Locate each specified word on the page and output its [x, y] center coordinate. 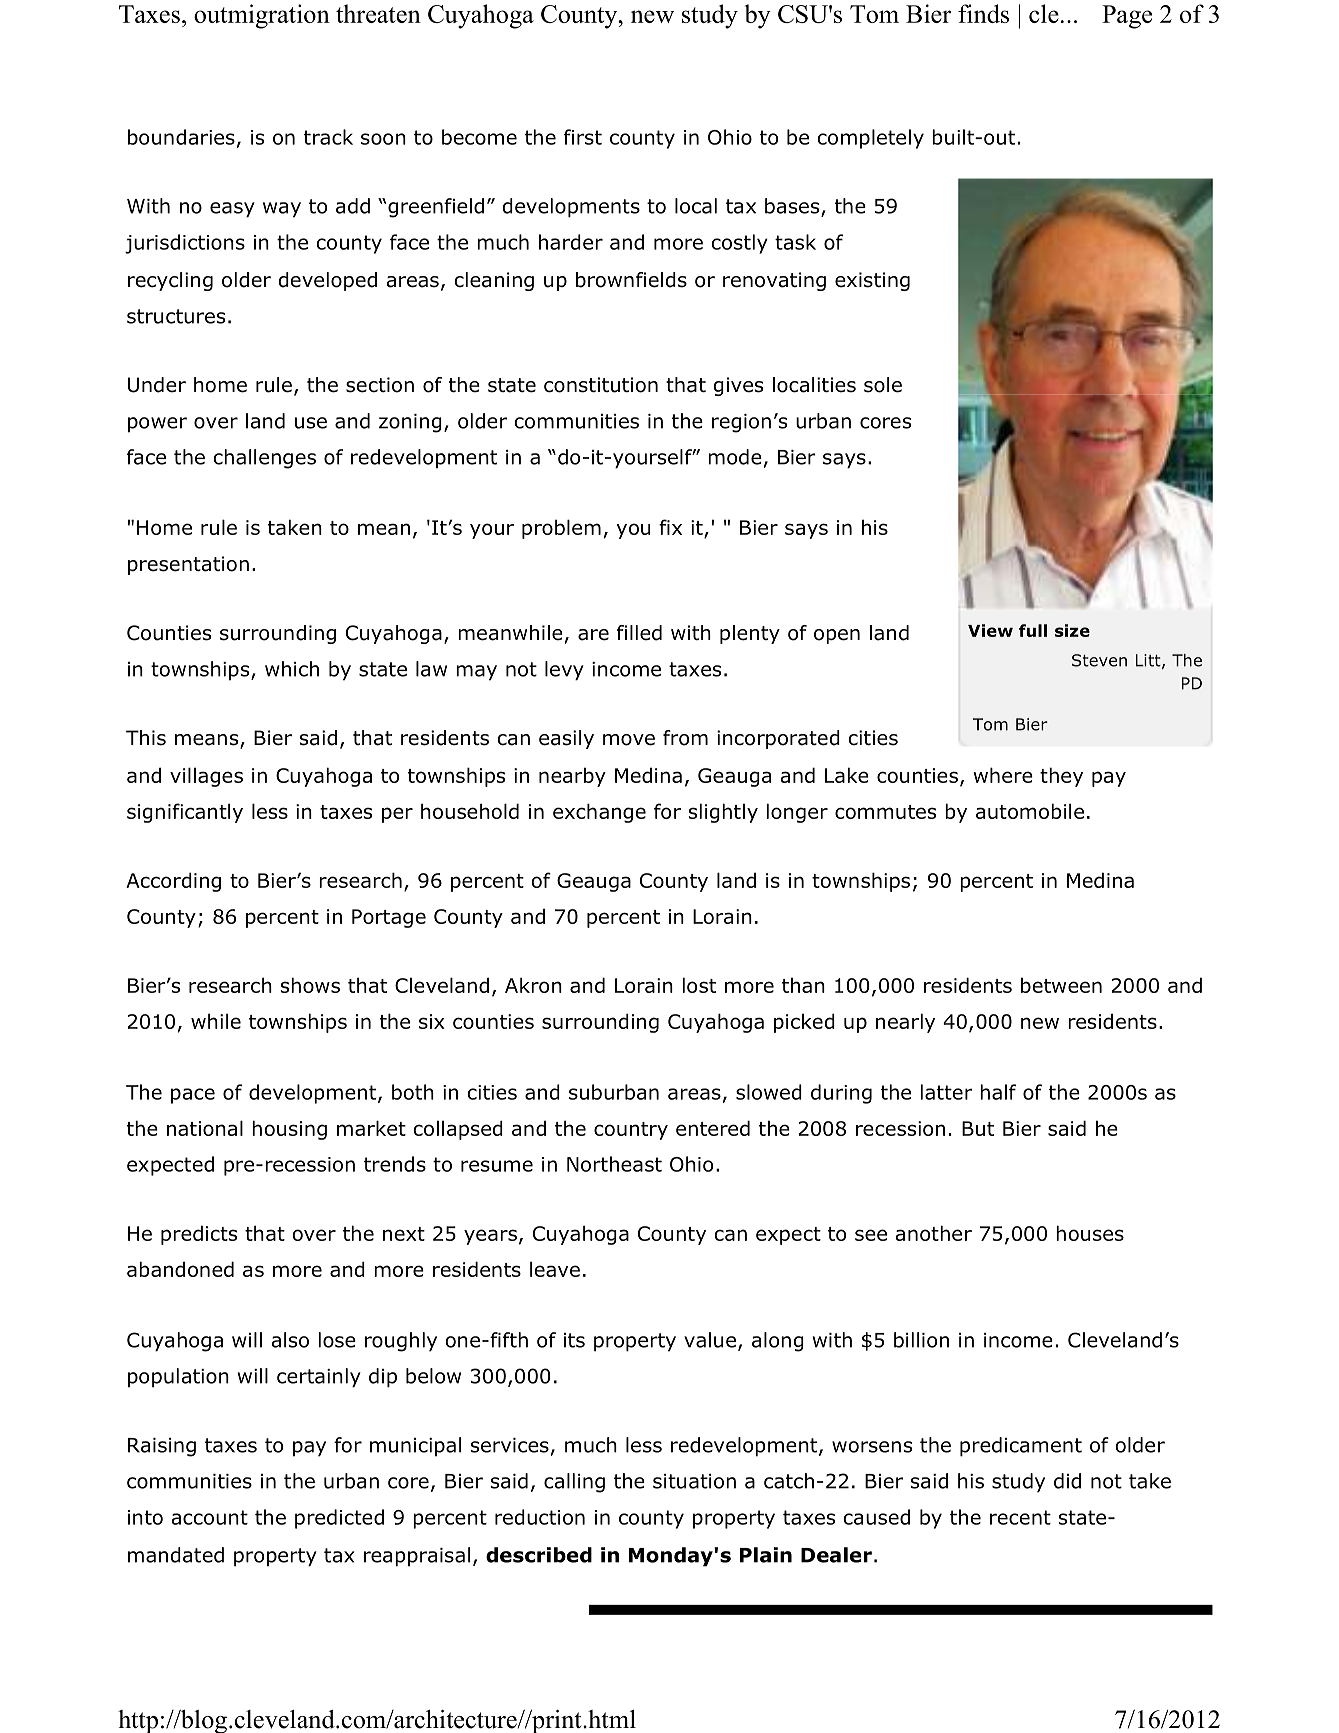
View [990, 630]
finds [983, 13]
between [1061, 985]
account [209, 1517]
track [328, 137]
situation [694, 1481]
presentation [188, 565]
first [583, 137]
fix [670, 527]
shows [310, 985]
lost [699, 985]
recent [1020, 1517]
